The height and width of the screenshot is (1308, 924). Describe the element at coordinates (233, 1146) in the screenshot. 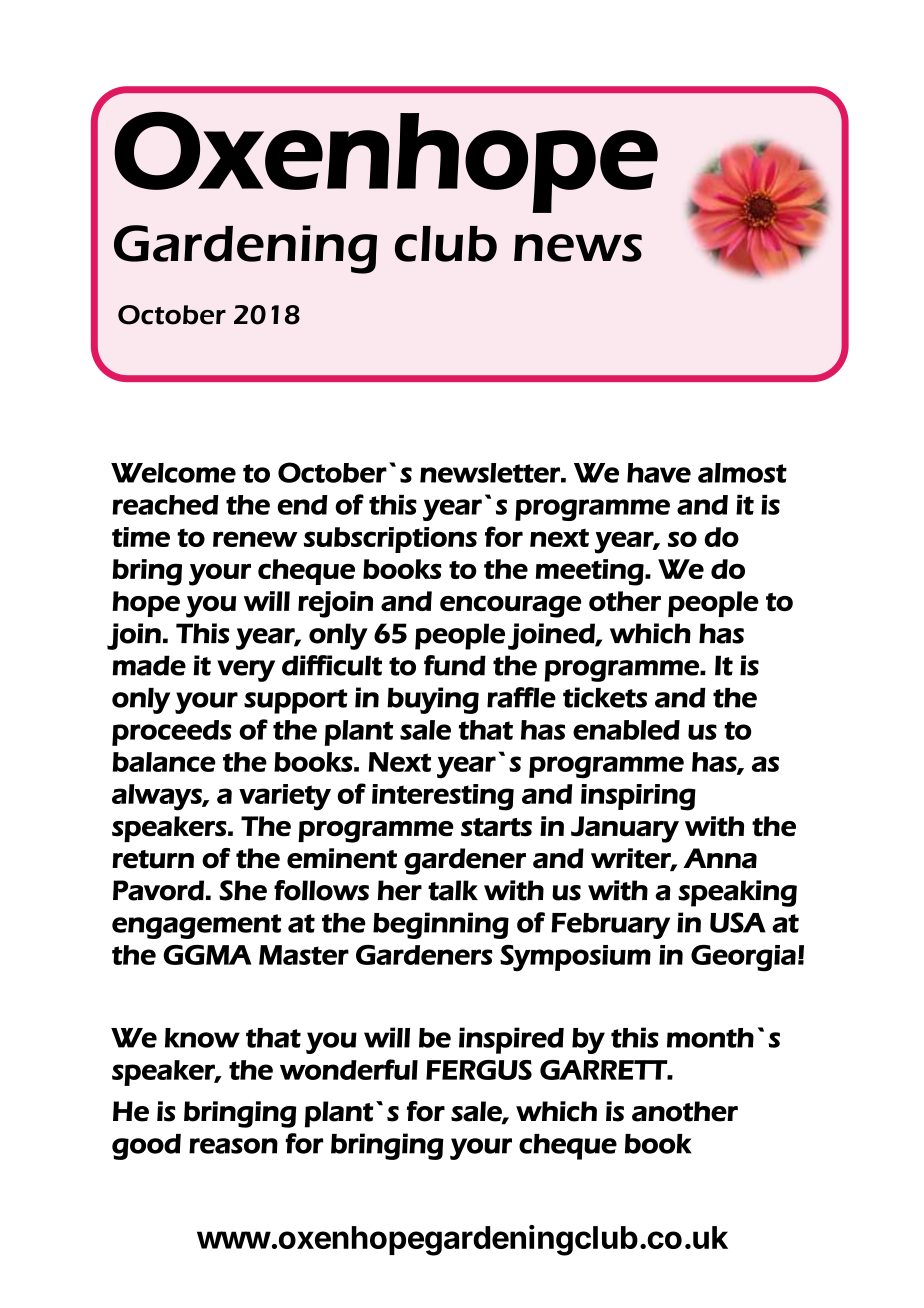

I see `reason` at that location.
